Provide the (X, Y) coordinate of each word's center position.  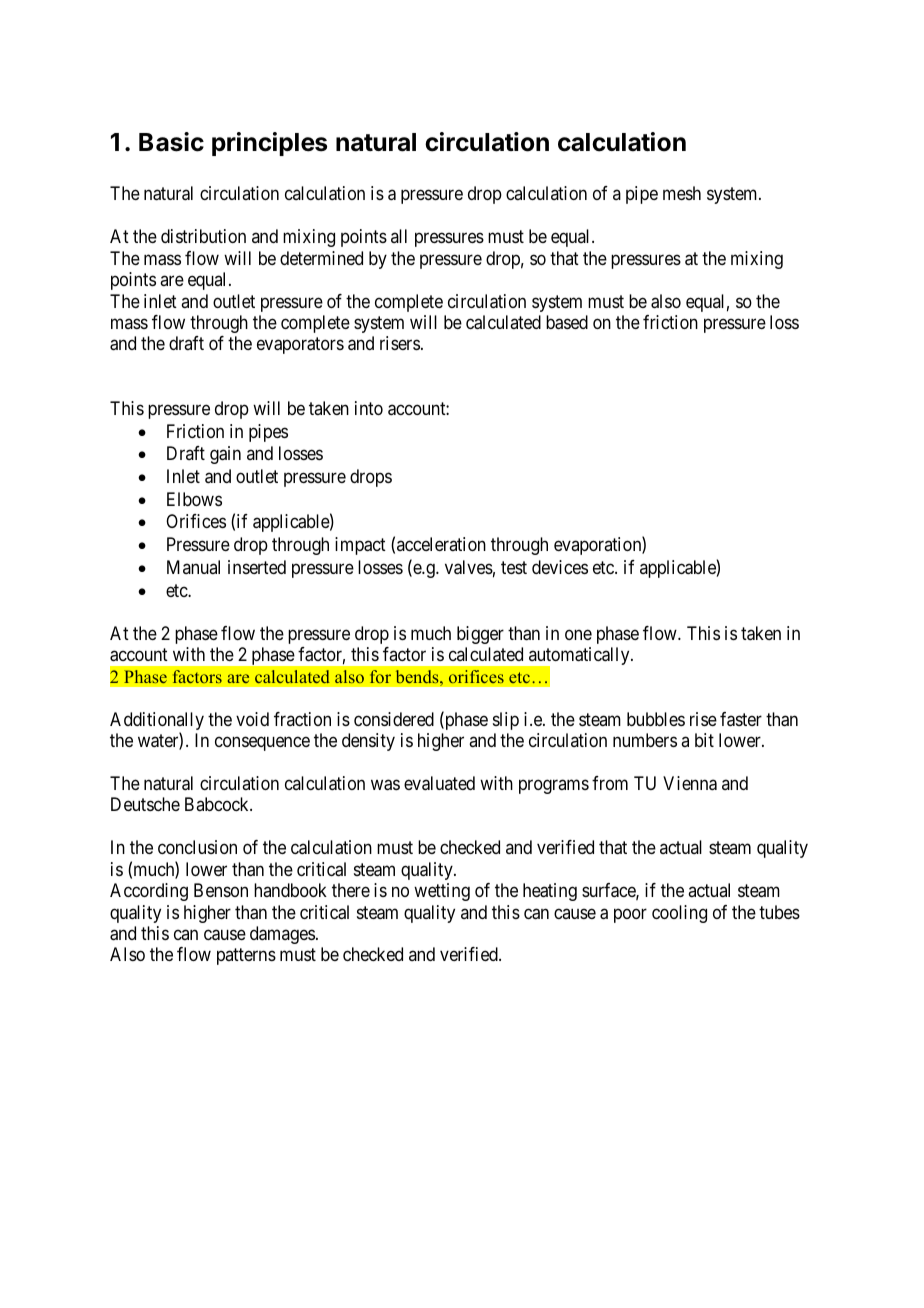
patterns (246, 957)
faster (741, 719)
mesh (682, 193)
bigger (480, 635)
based (567, 322)
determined (321, 258)
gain (225, 455)
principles (269, 144)
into (369, 408)
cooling (679, 914)
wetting (442, 892)
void (252, 719)
